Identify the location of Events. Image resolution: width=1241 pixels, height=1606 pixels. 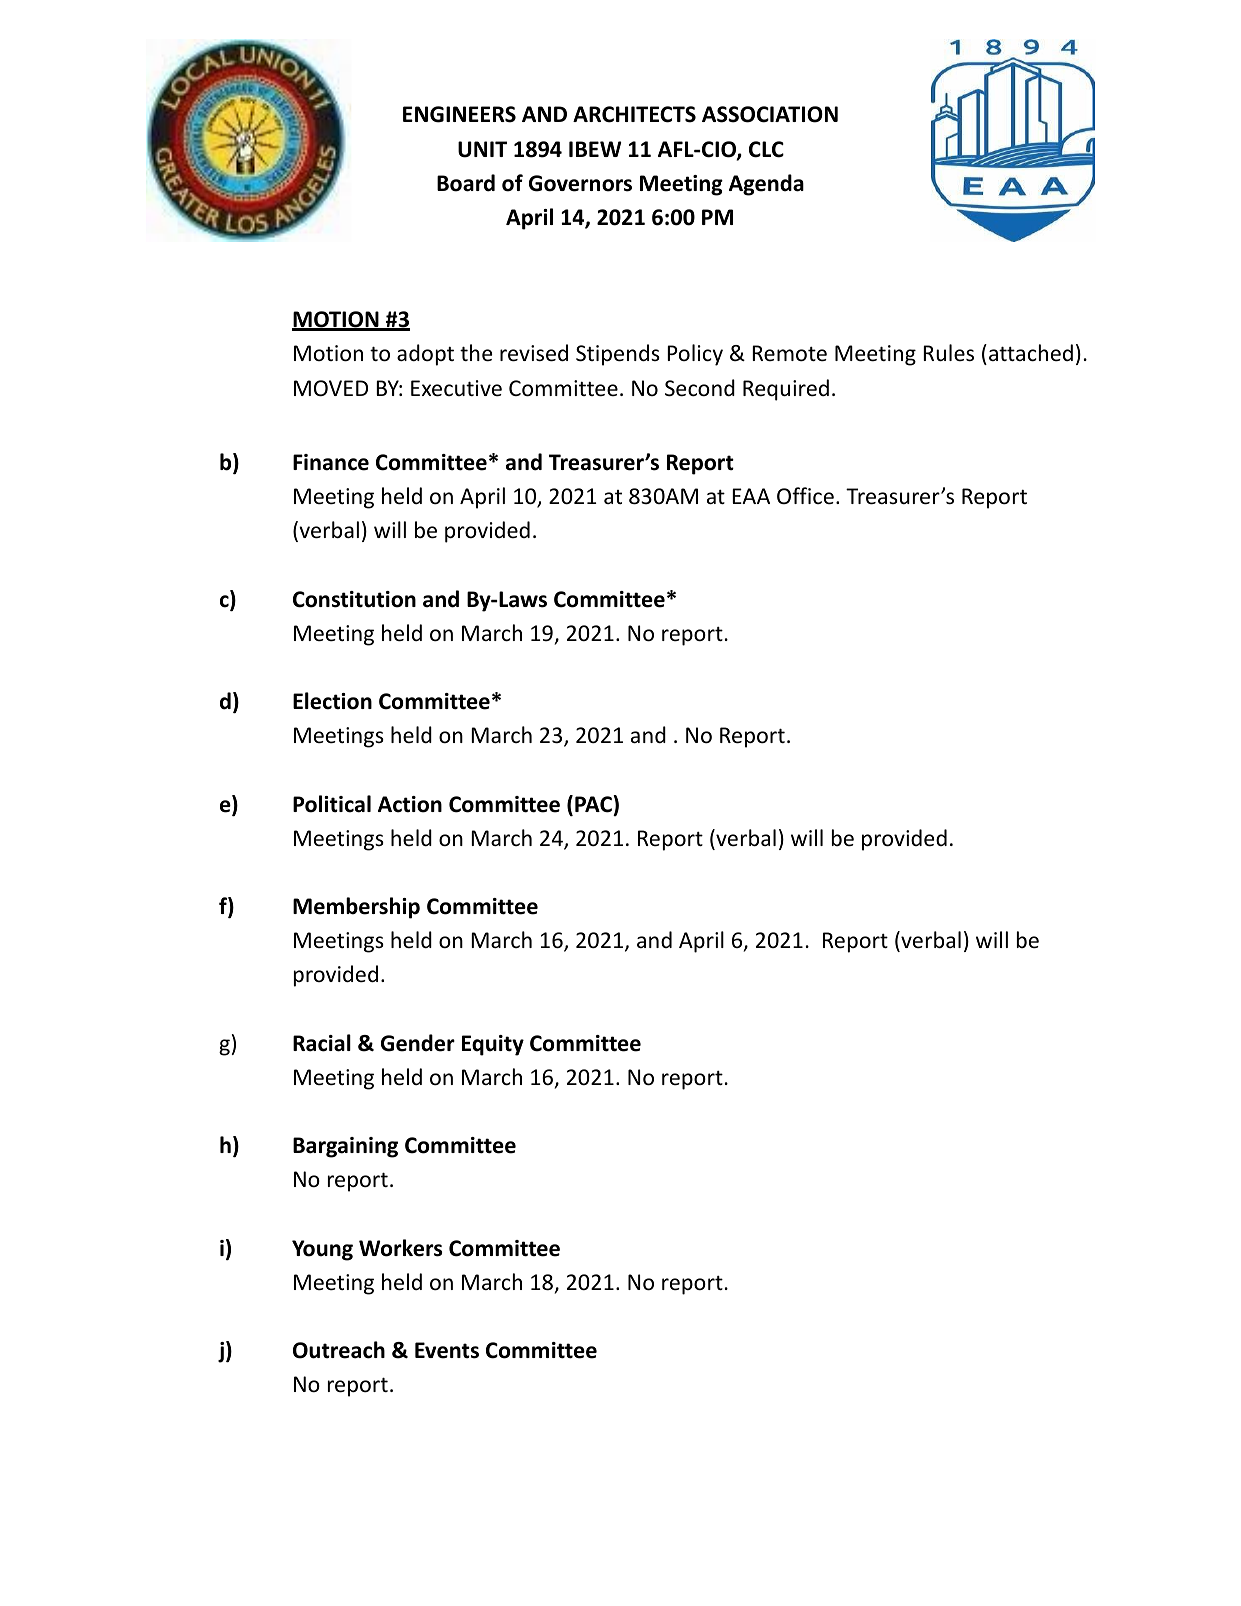
(447, 1350).
